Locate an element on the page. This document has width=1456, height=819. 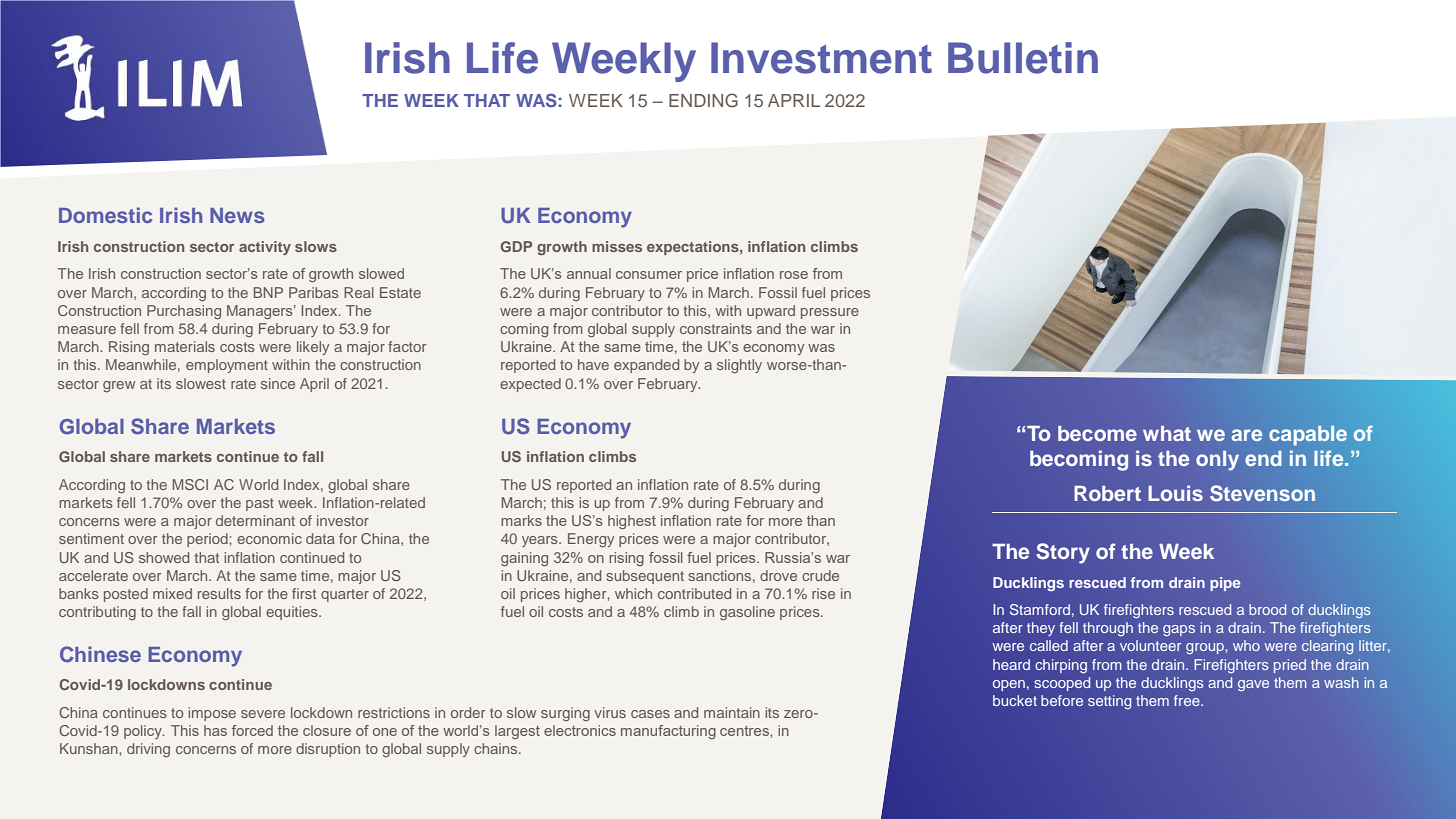
since is located at coordinates (278, 383).
